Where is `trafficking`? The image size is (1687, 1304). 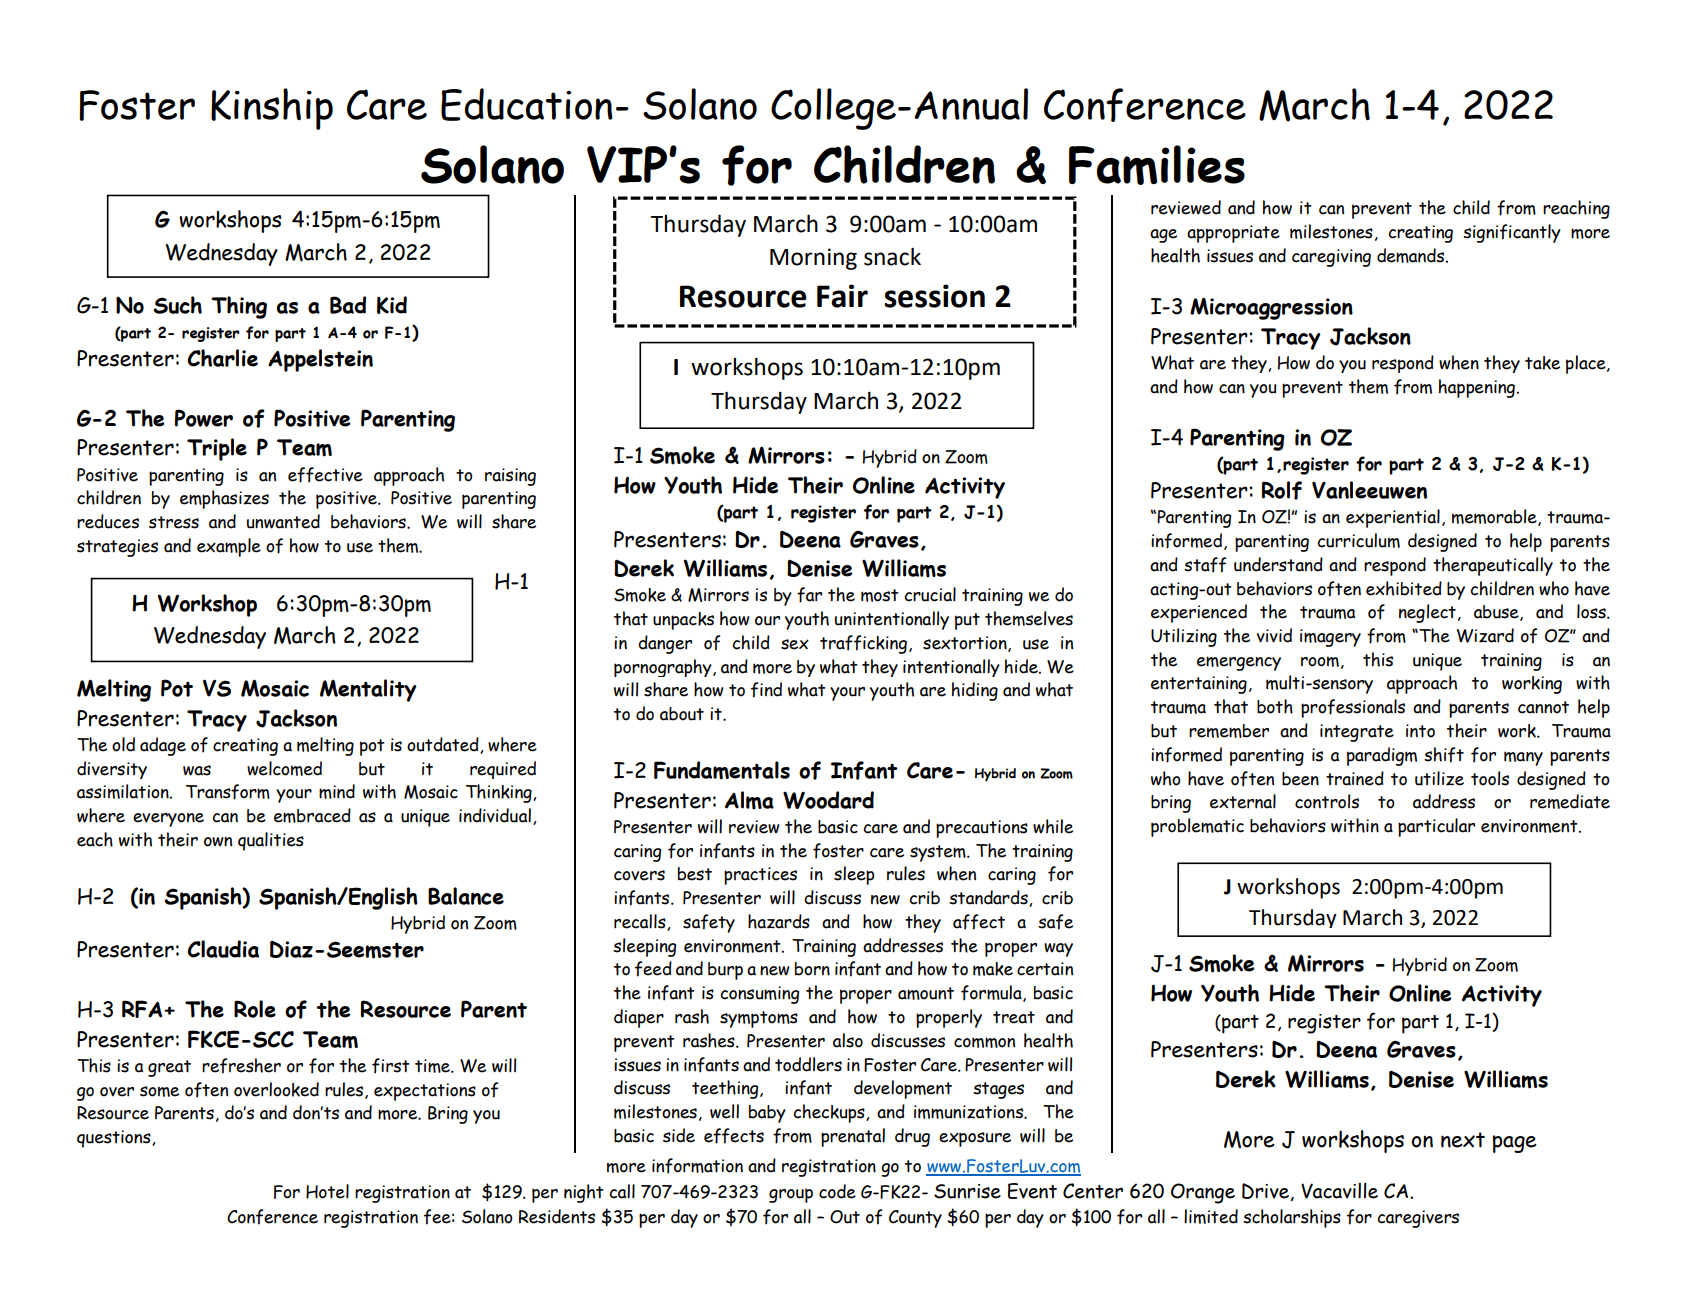
trafficking is located at coordinates (863, 644).
